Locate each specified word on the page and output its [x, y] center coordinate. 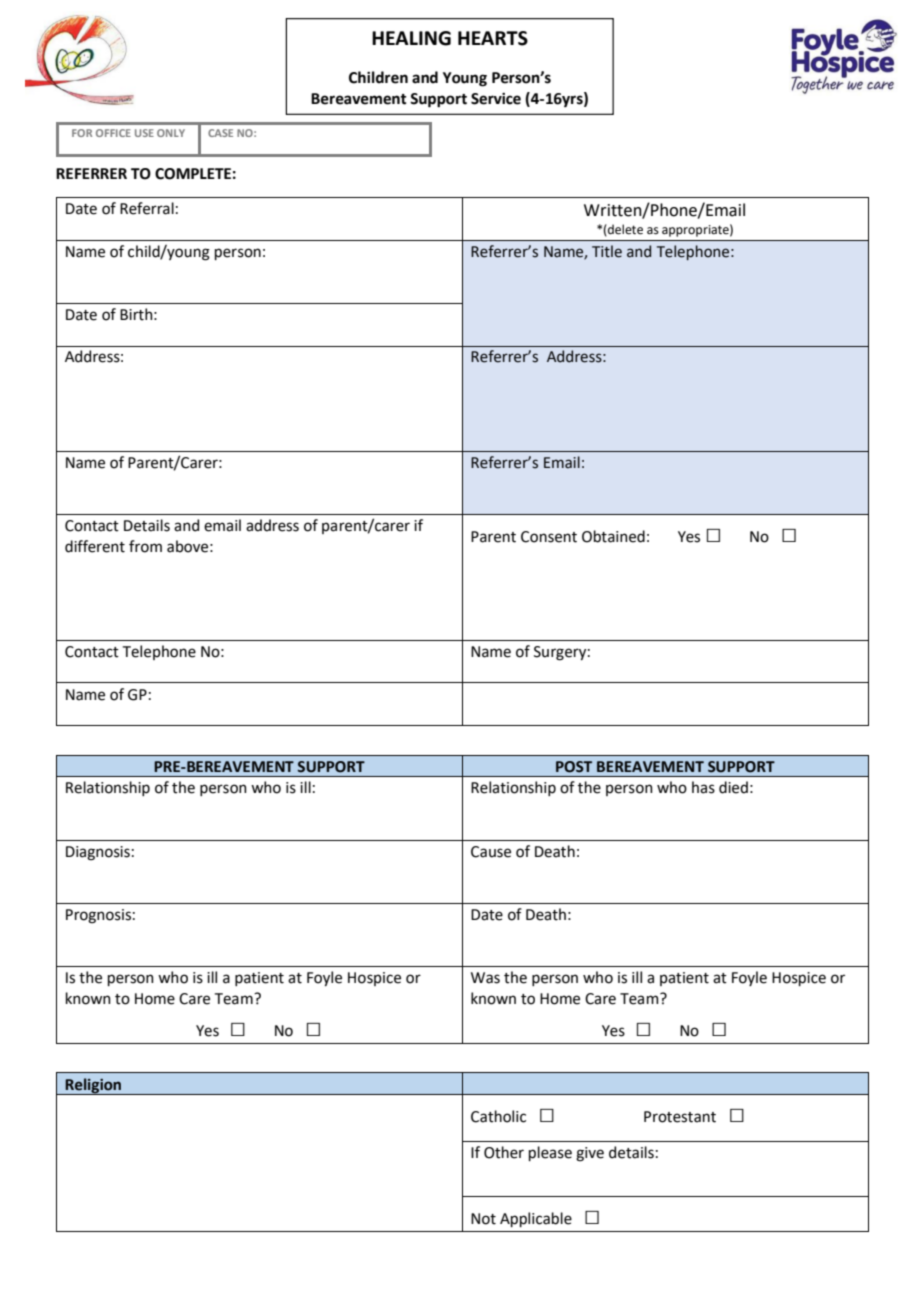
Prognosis [98, 916]
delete [624, 230]
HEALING [411, 38]
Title [607, 251]
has [703, 787]
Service [496, 99]
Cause [491, 852]
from [145, 546]
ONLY [171, 133]
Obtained [613, 536]
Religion [94, 1086]
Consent [549, 537]
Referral [147, 208]
